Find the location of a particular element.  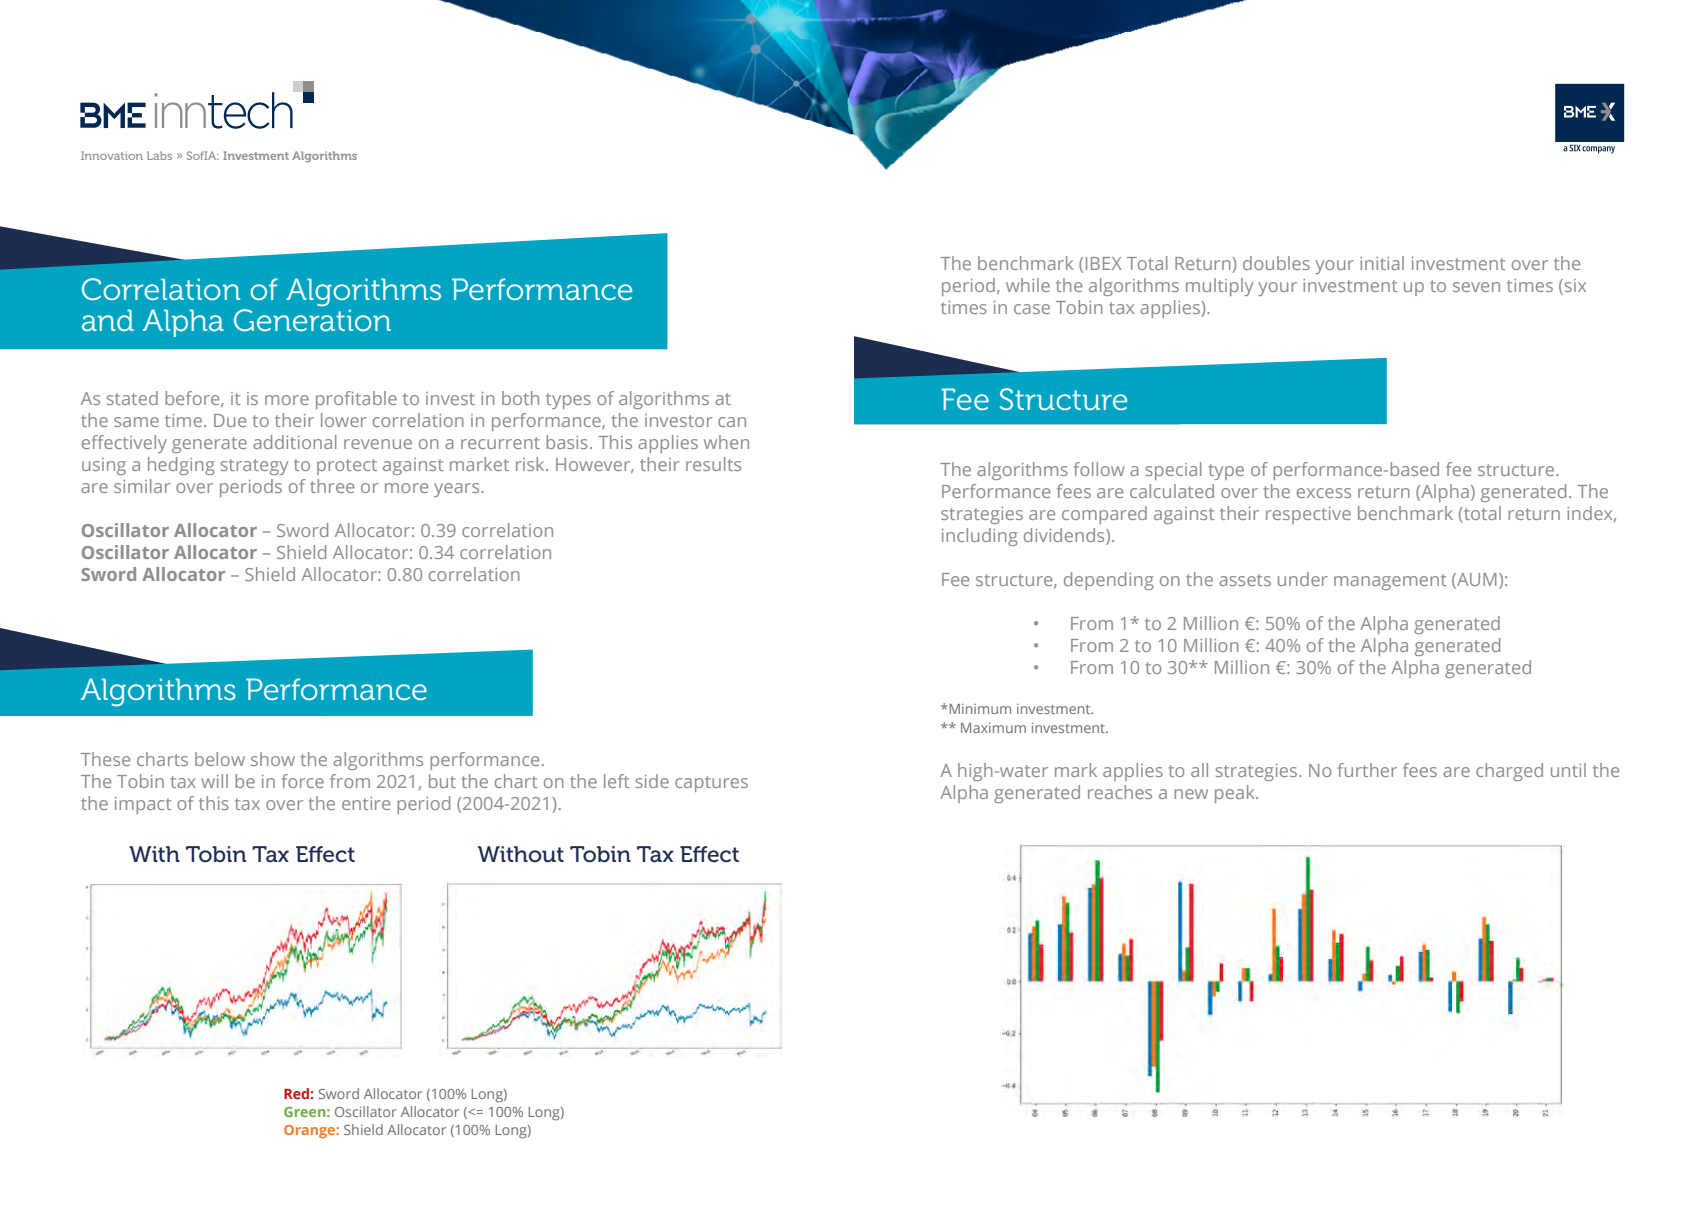

management is located at coordinates (1390, 582).
